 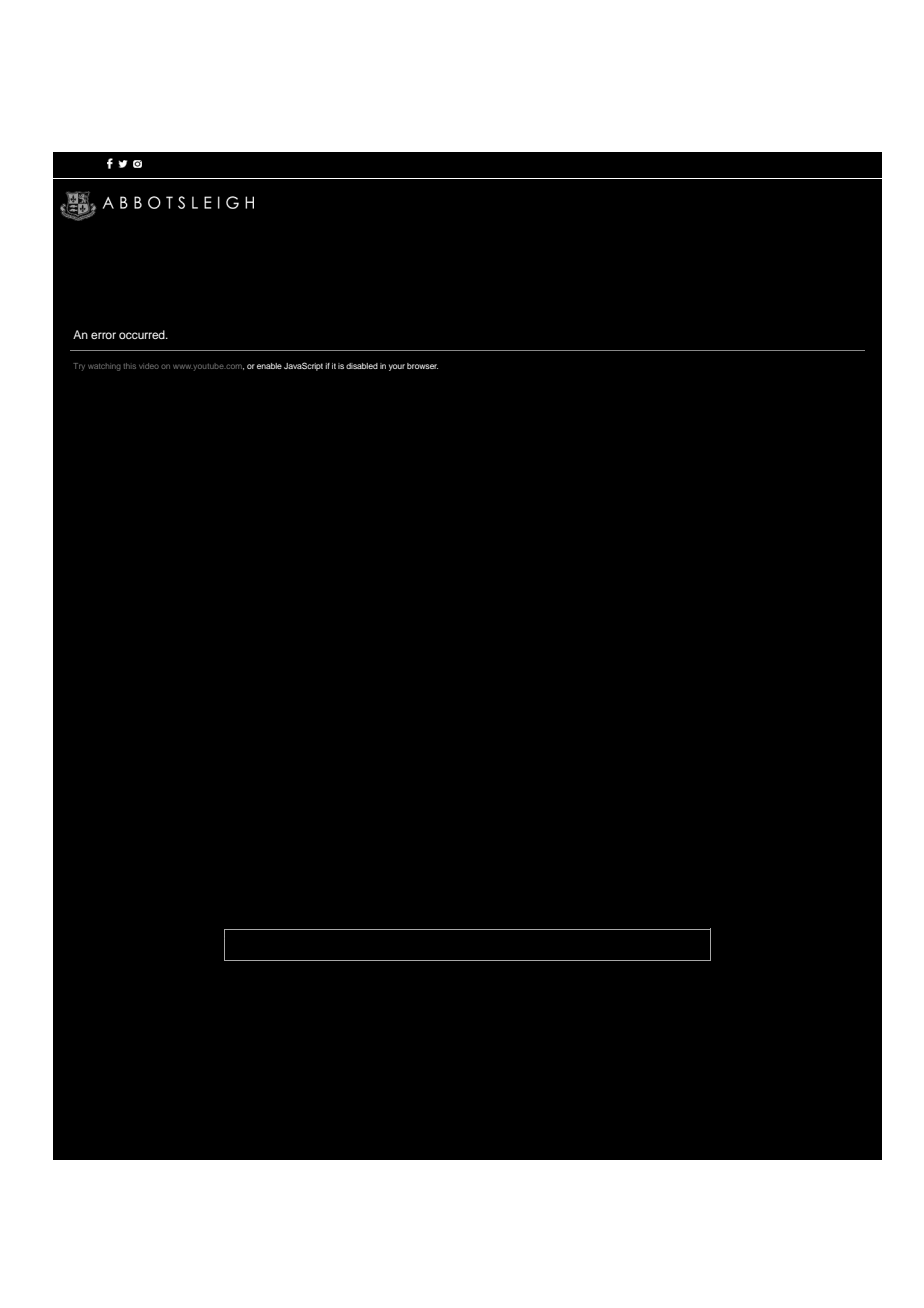 What do you see at coordinates (422, 366) in the image?
I see `browser` at bounding box center [422, 366].
